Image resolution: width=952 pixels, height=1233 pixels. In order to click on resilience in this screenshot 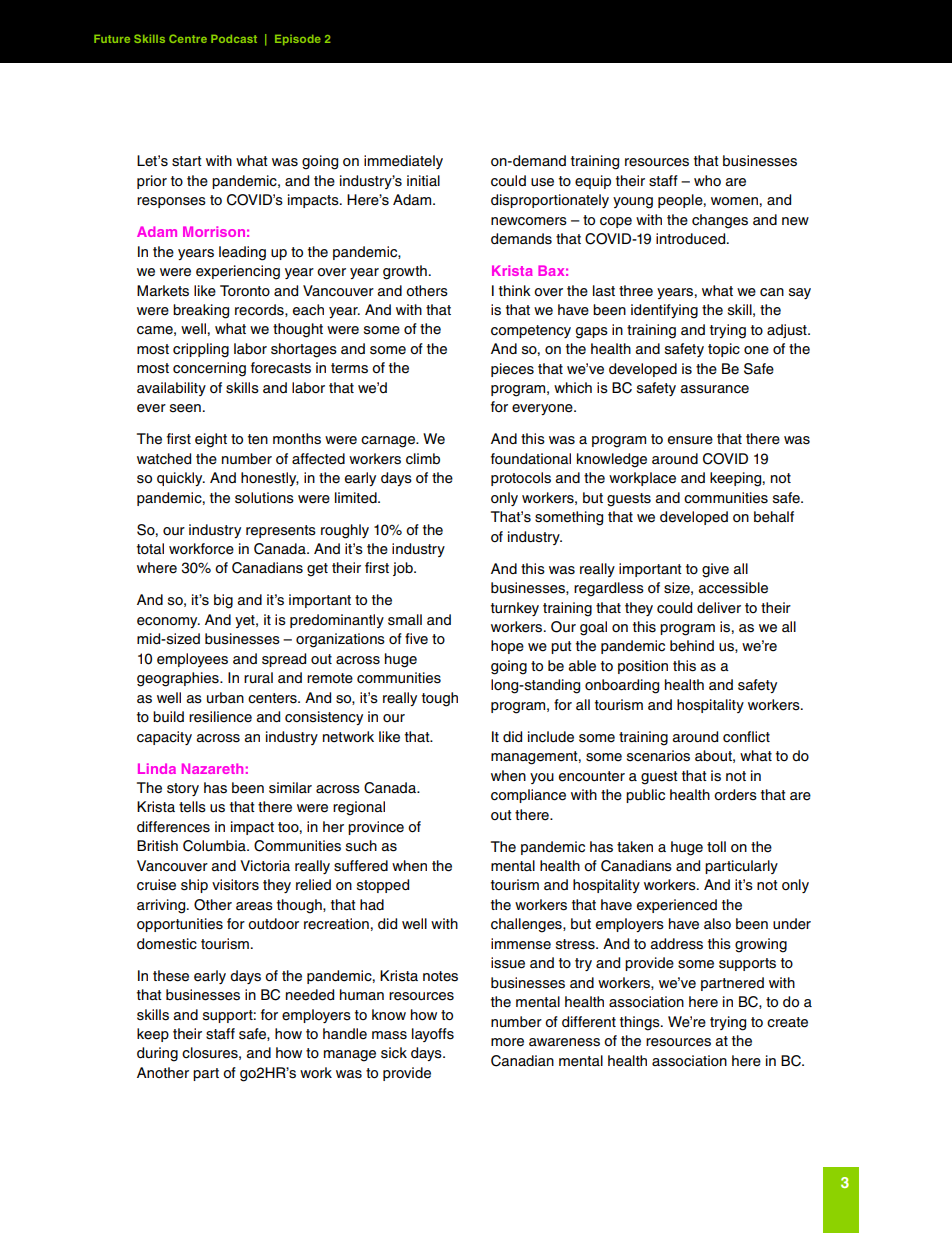, I will do `click(220, 717)`.
